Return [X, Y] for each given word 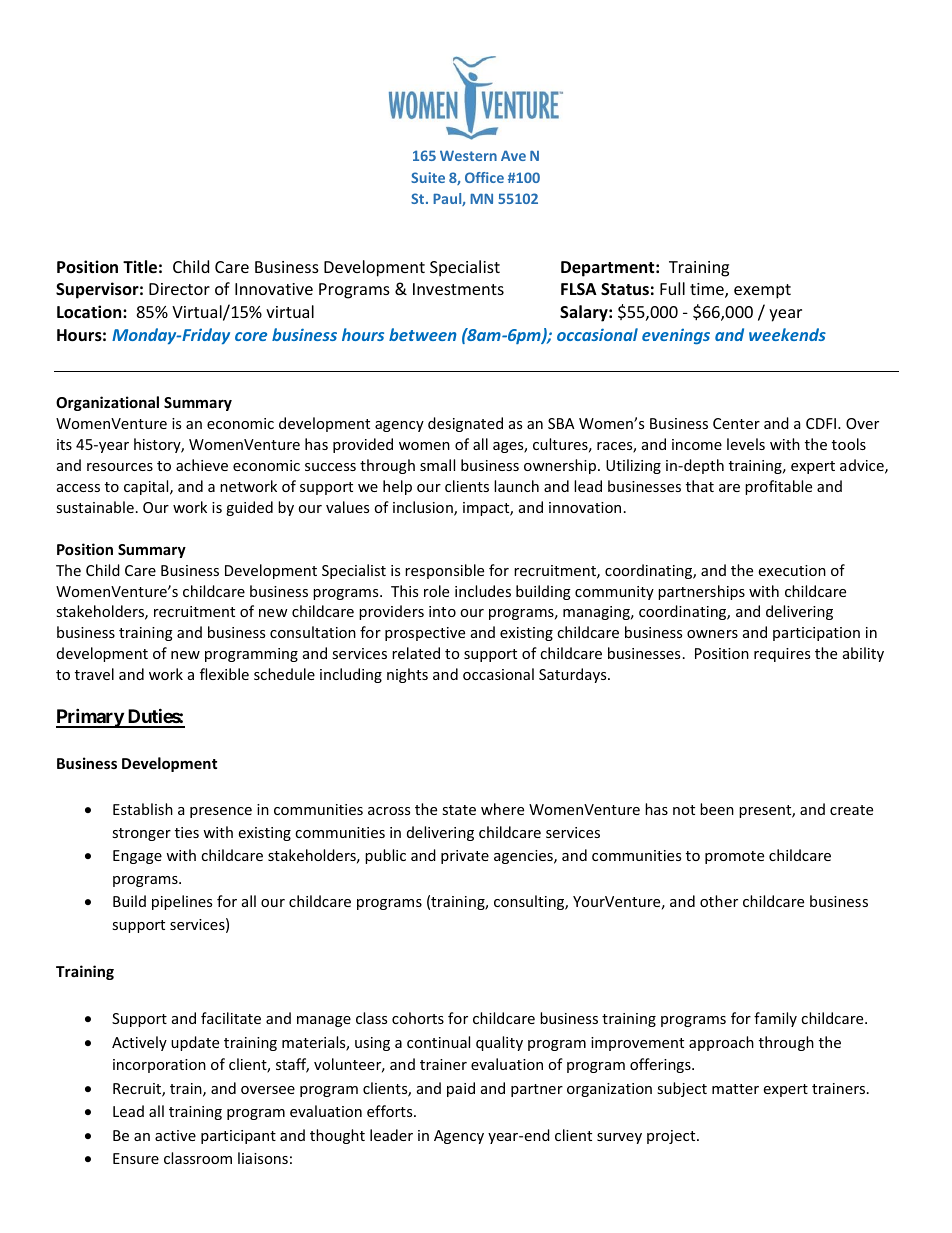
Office [484, 177]
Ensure [136, 1158]
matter [735, 1089]
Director [179, 289]
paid [461, 1089]
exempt [762, 291]
